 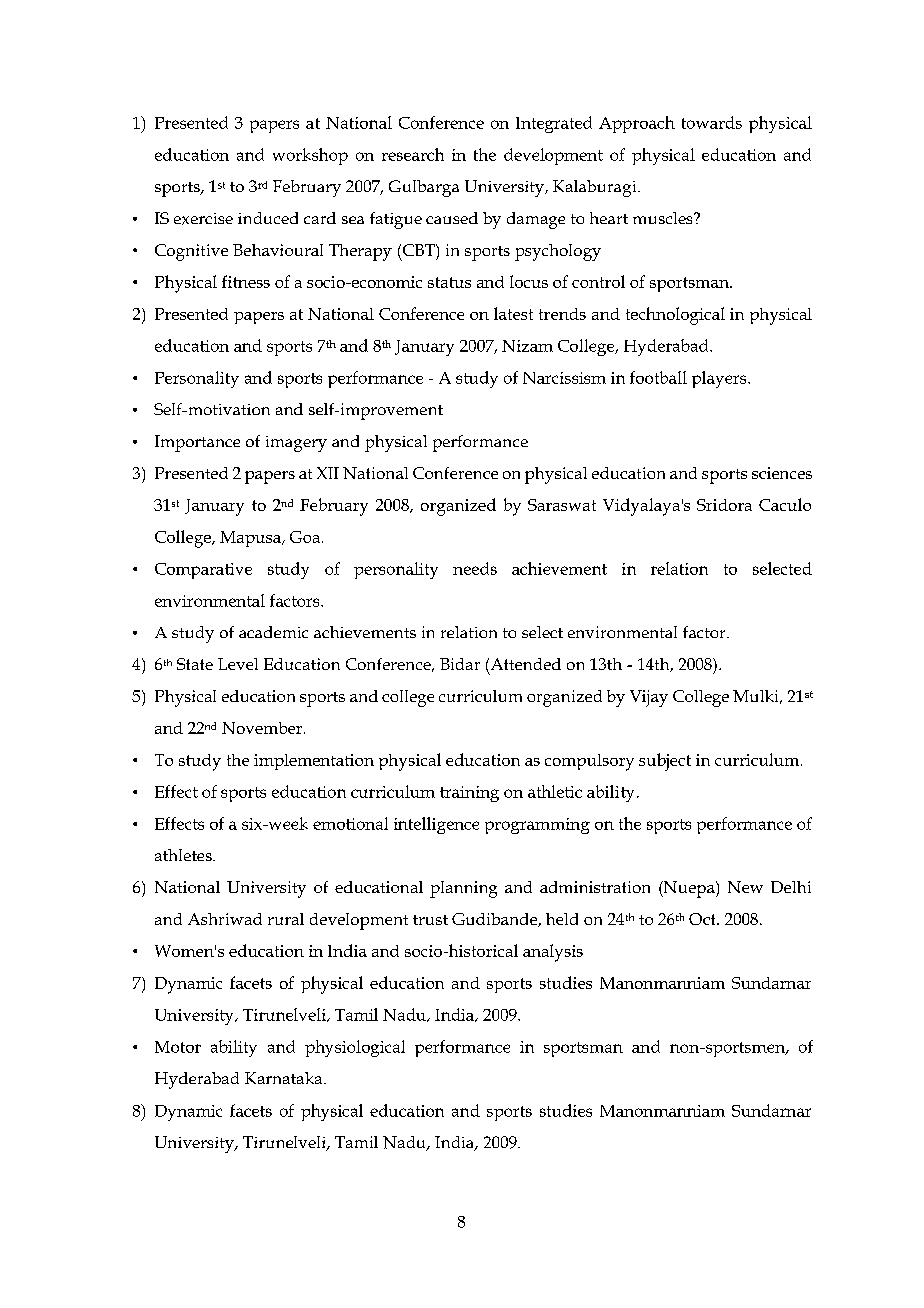 I want to click on physiological, so click(x=355, y=1048).
